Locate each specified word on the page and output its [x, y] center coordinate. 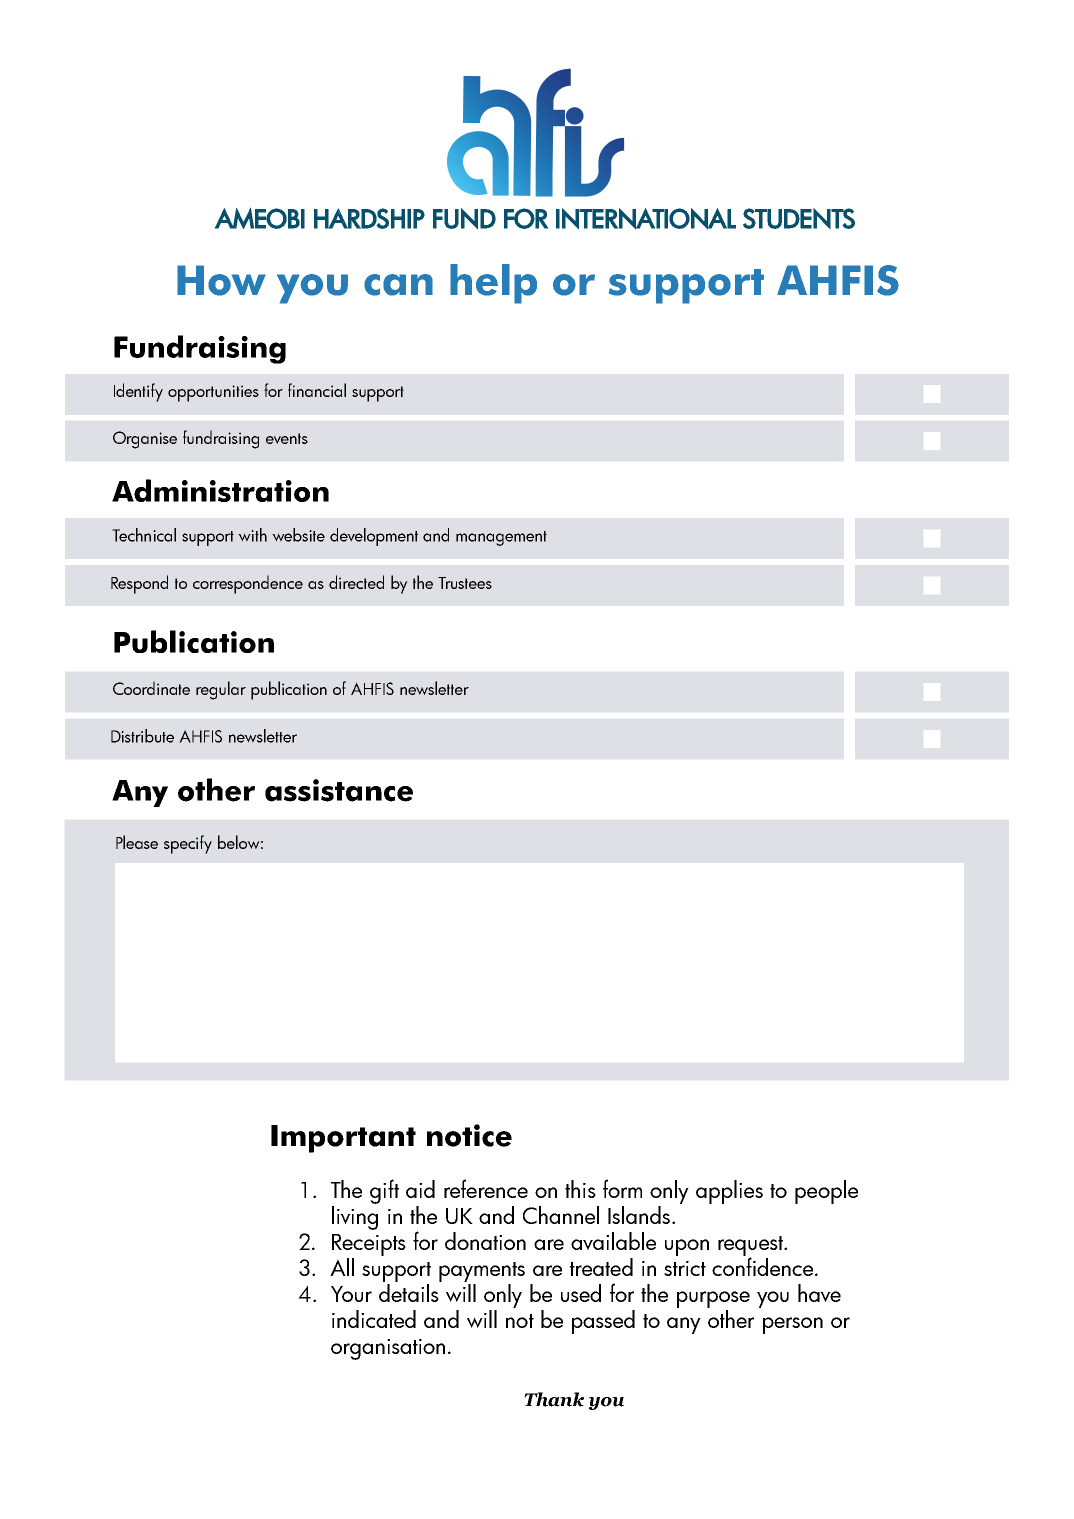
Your [351, 1294]
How [221, 280]
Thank [554, 1399]
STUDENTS [799, 218]
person [793, 1325]
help [493, 284]
